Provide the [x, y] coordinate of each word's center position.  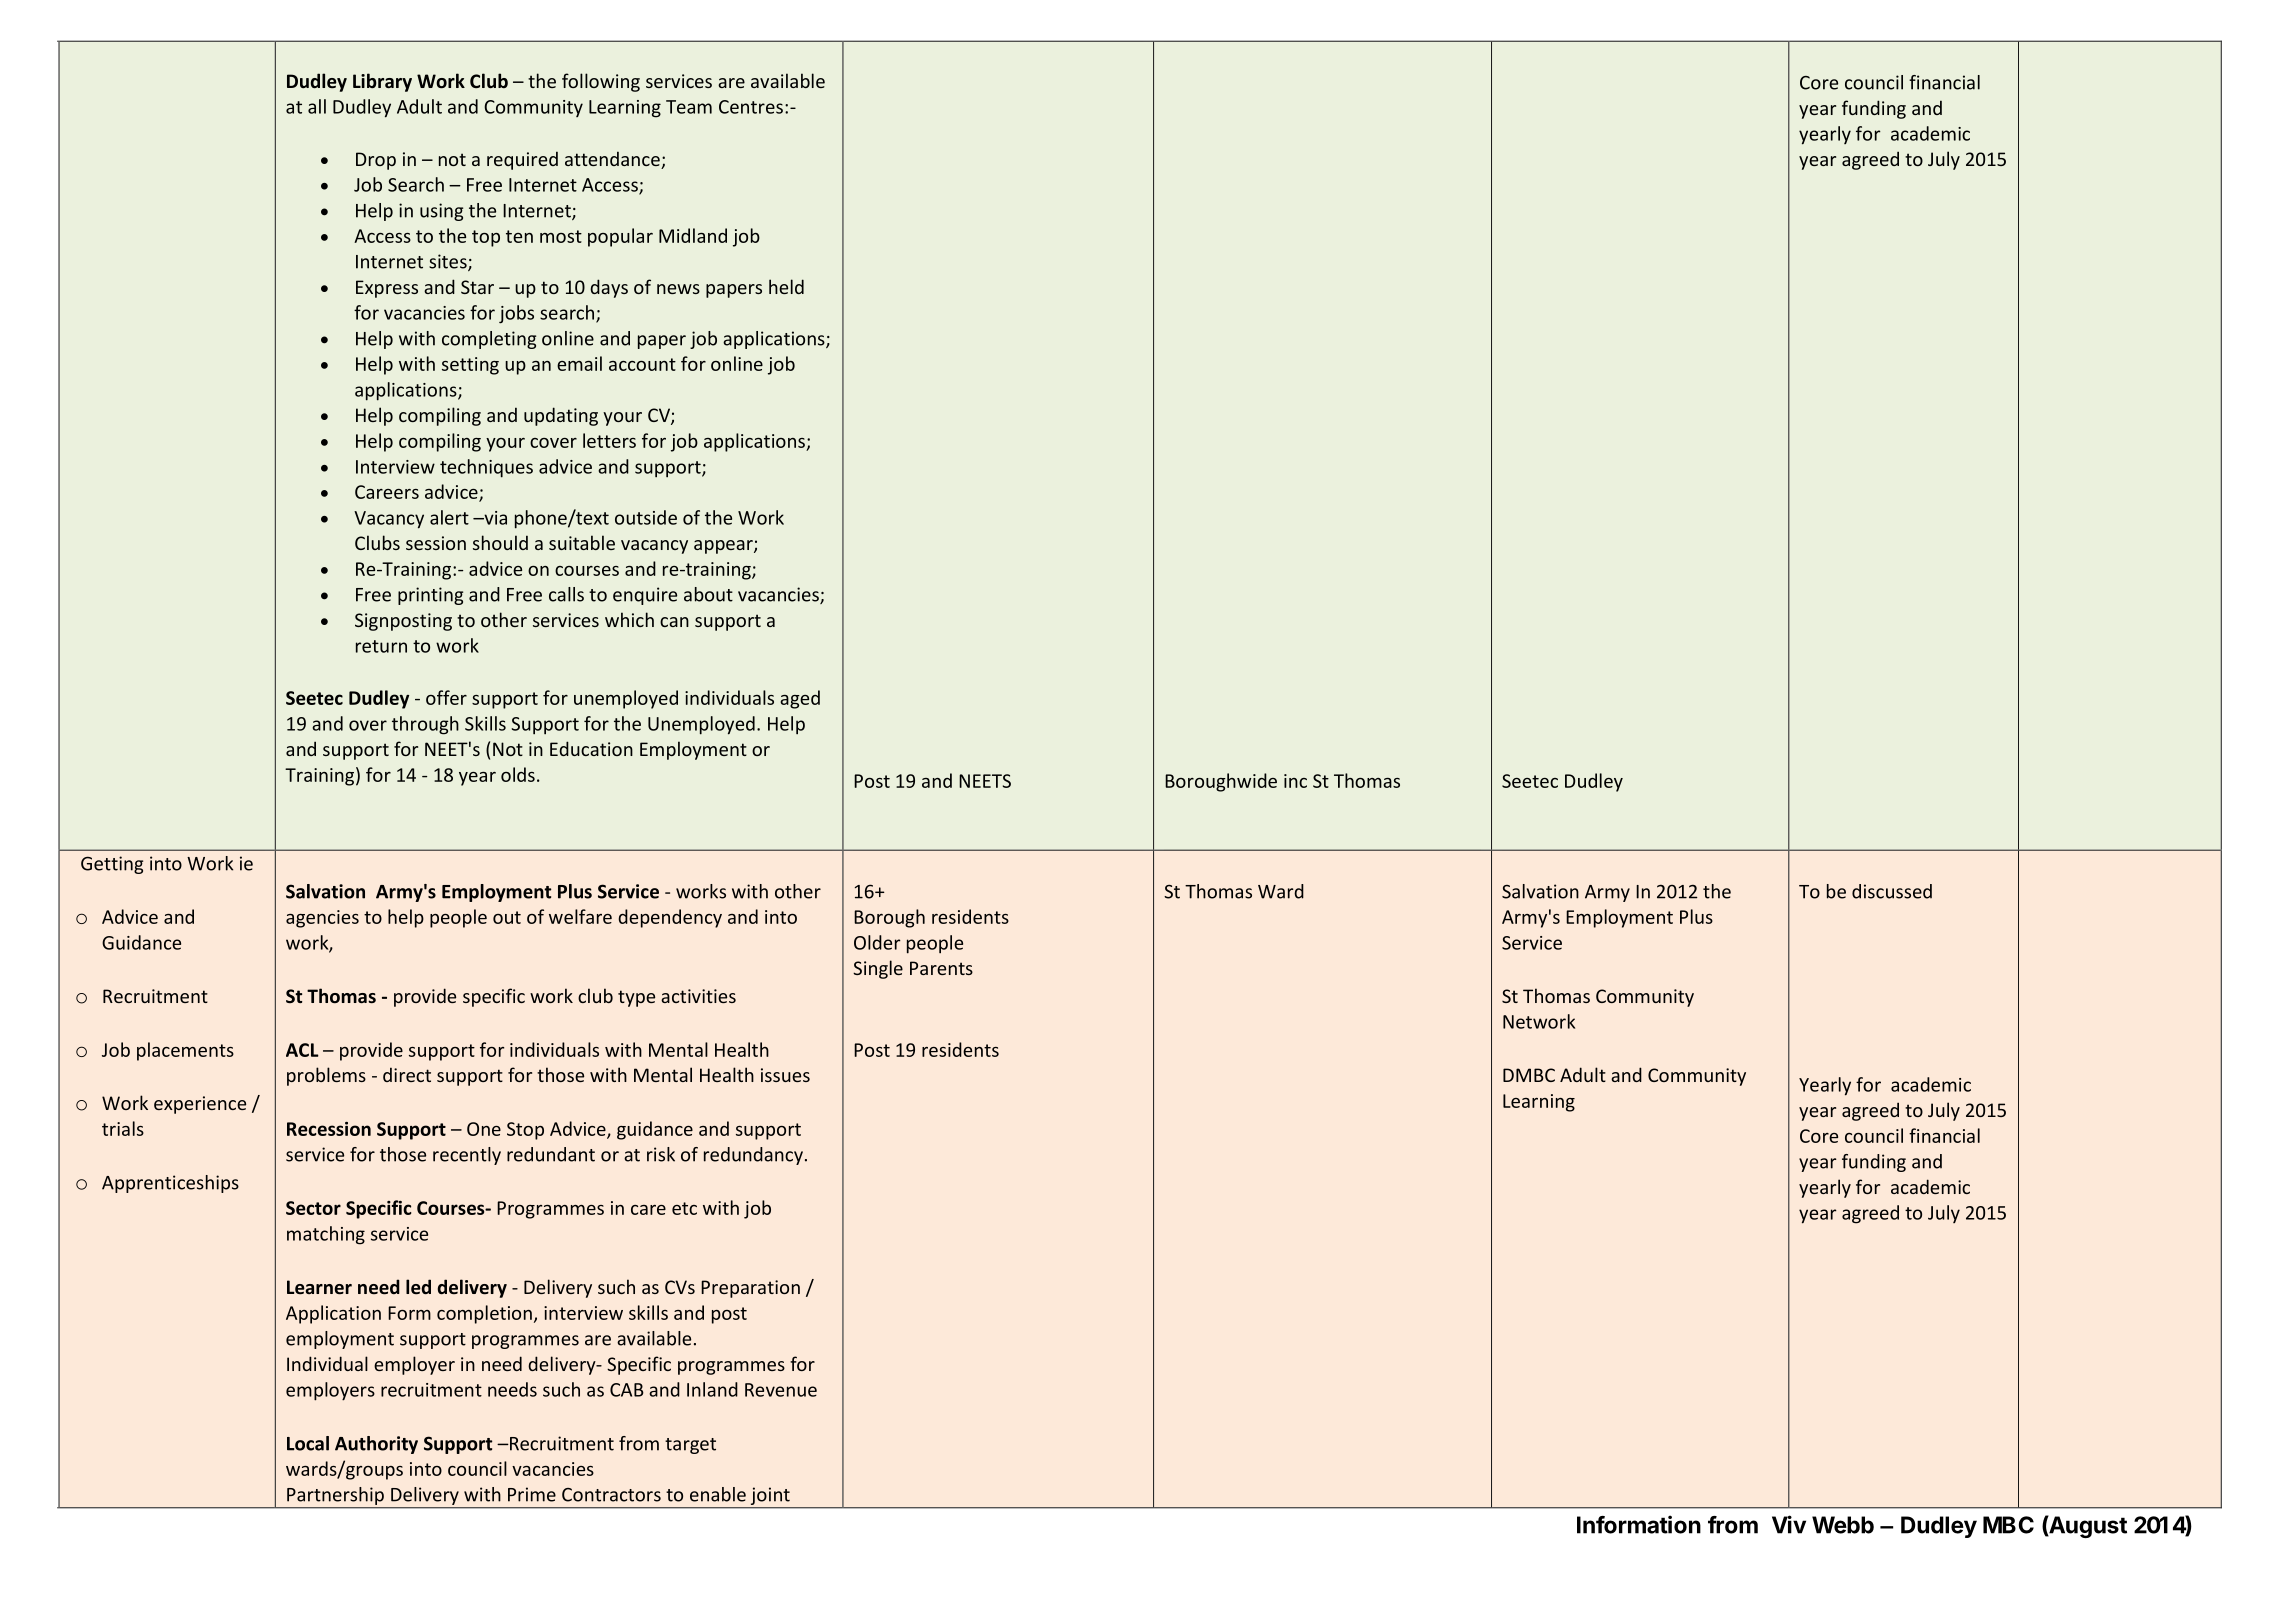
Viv [1789, 1524]
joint [770, 1496]
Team [689, 107]
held [786, 286]
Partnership [335, 1496]
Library [382, 82]
